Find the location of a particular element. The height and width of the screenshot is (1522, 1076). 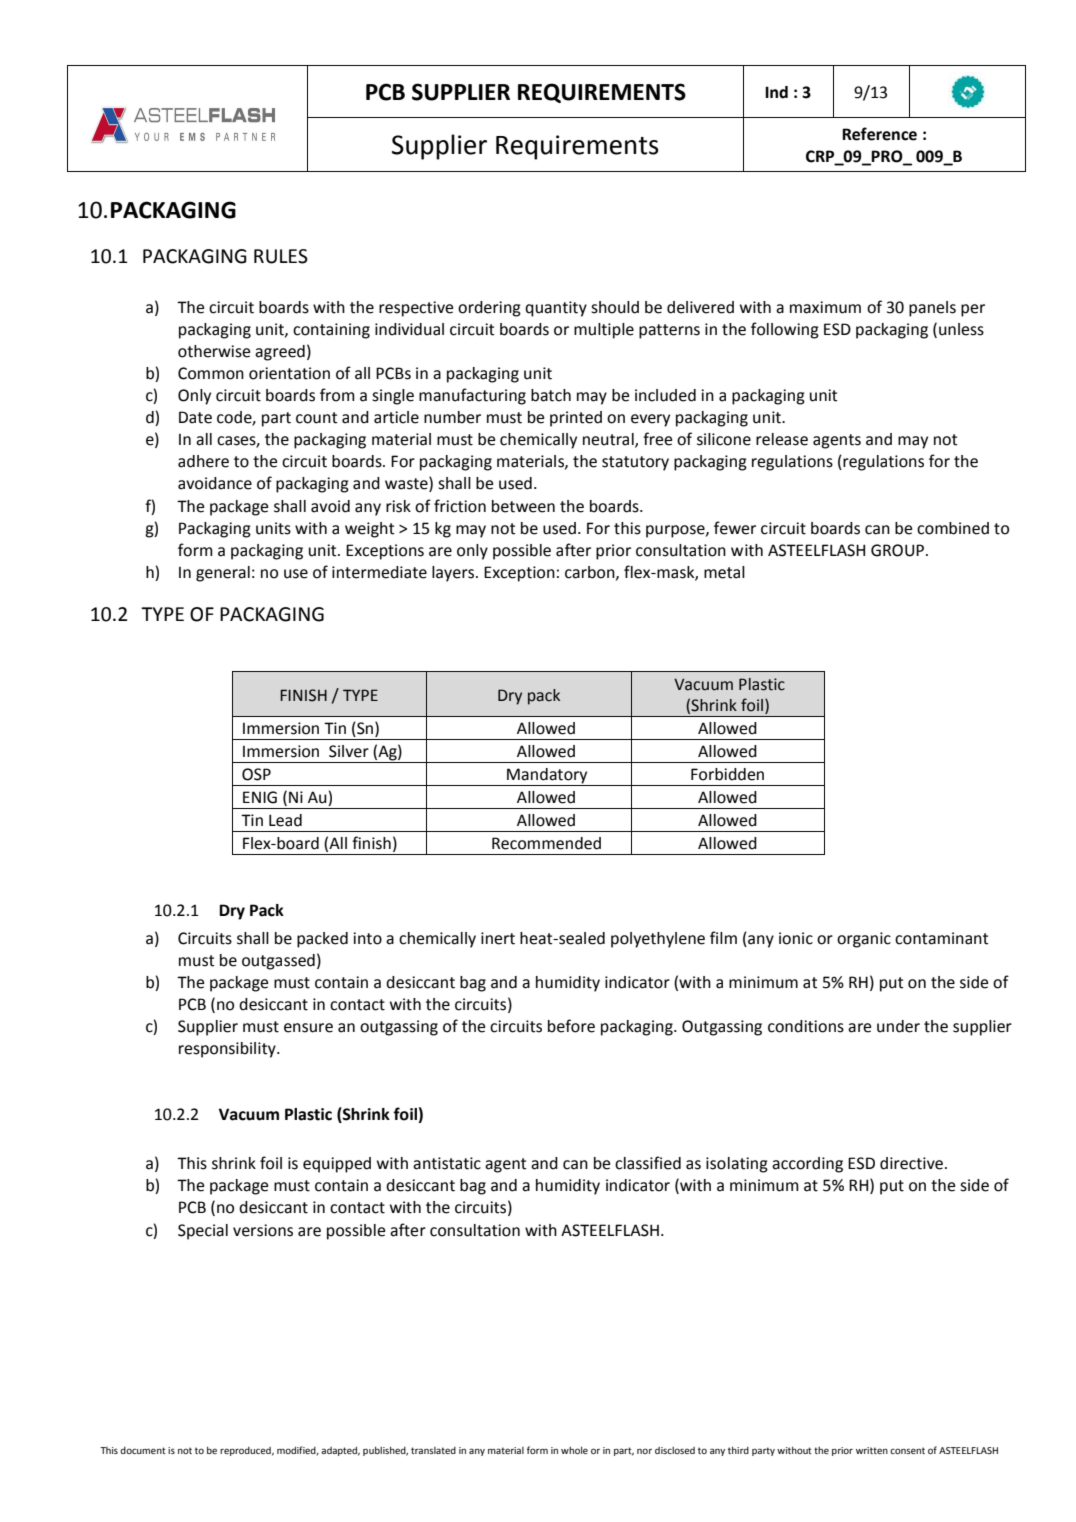

written is located at coordinates (872, 1450).
